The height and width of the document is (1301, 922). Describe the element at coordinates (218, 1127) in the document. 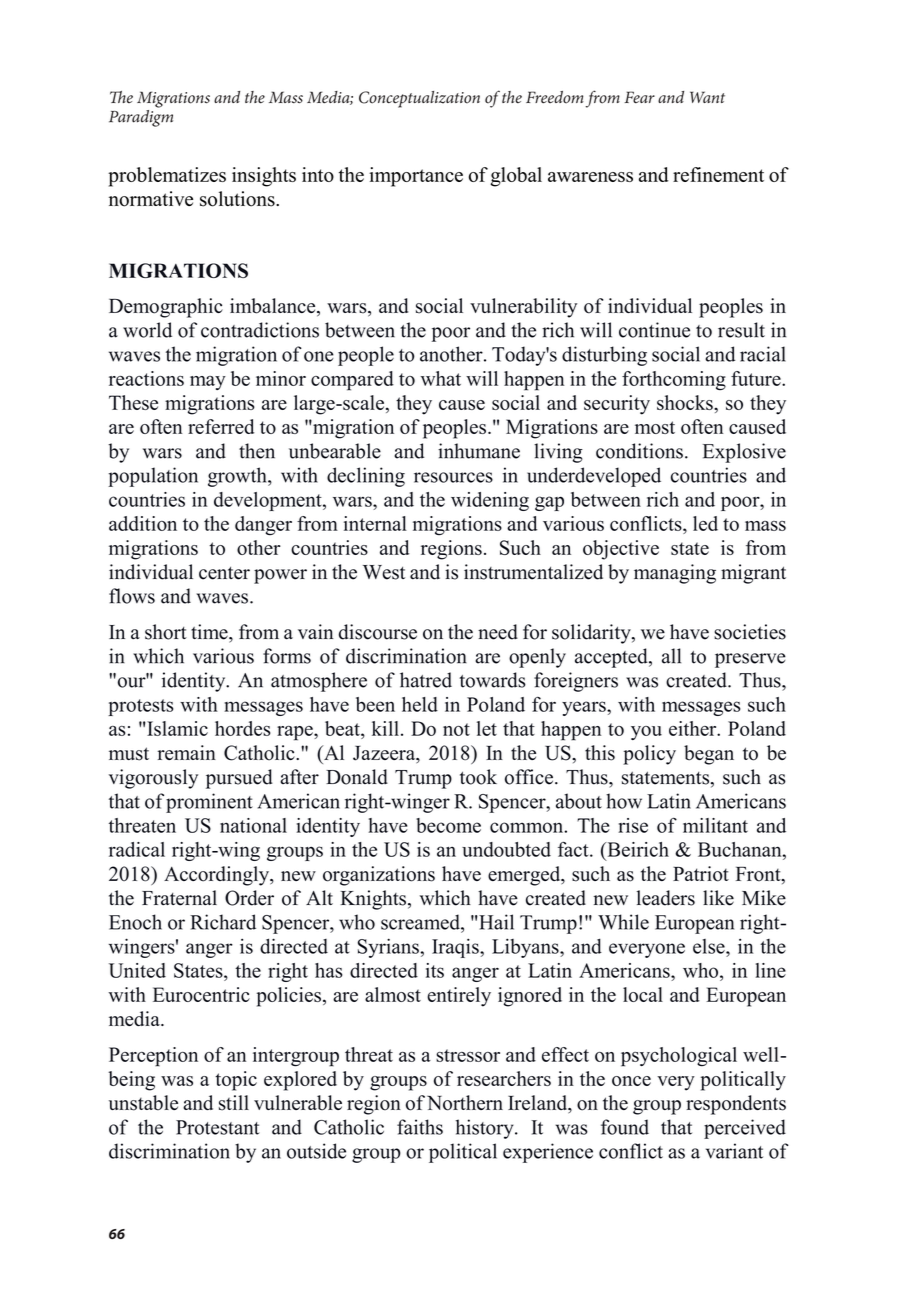

I see `Protestant` at that location.
